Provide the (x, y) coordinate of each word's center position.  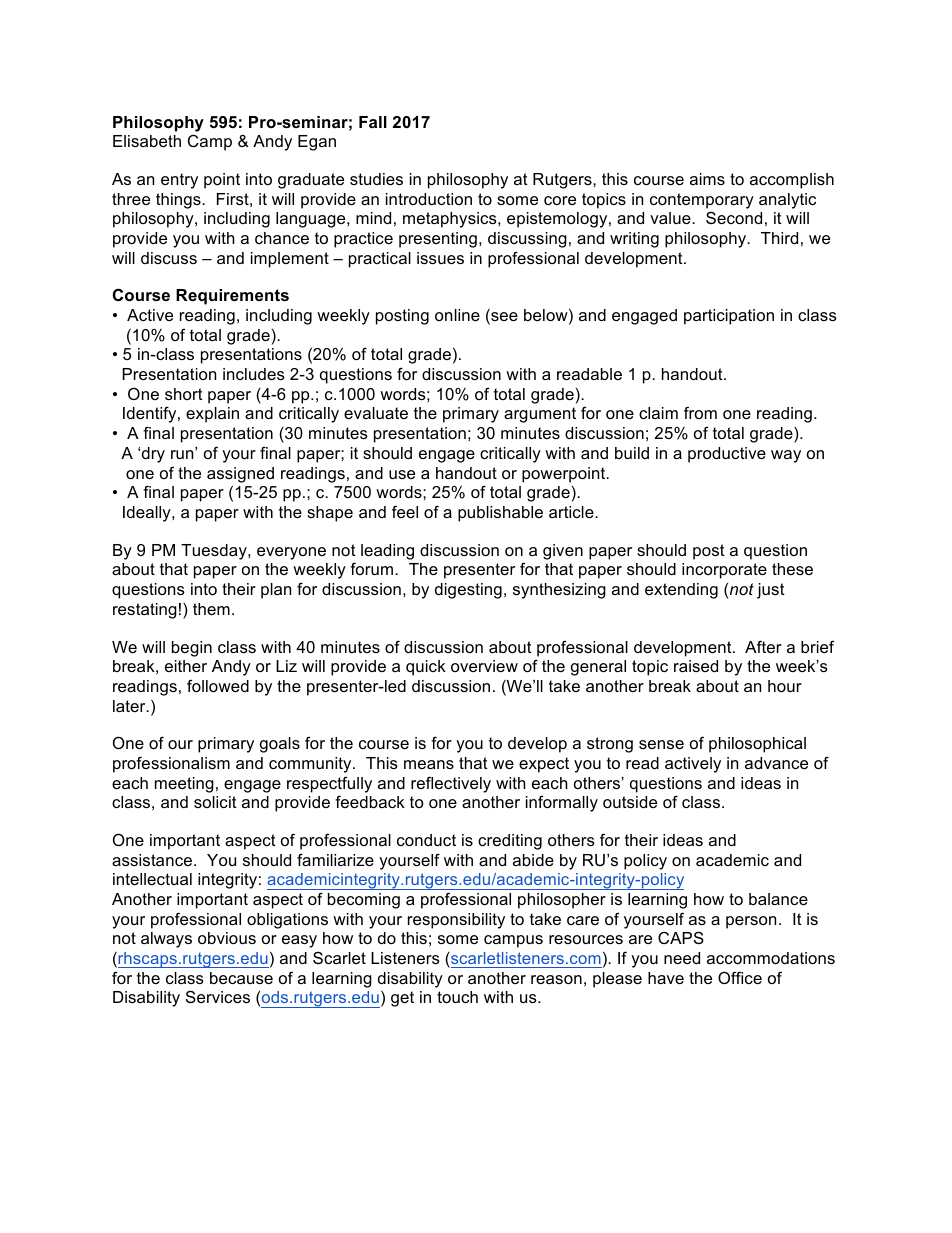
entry (179, 181)
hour (785, 686)
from (700, 412)
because (241, 978)
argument (540, 415)
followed (218, 685)
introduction (429, 199)
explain (212, 415)
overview (484, 666)
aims (707, 179)
